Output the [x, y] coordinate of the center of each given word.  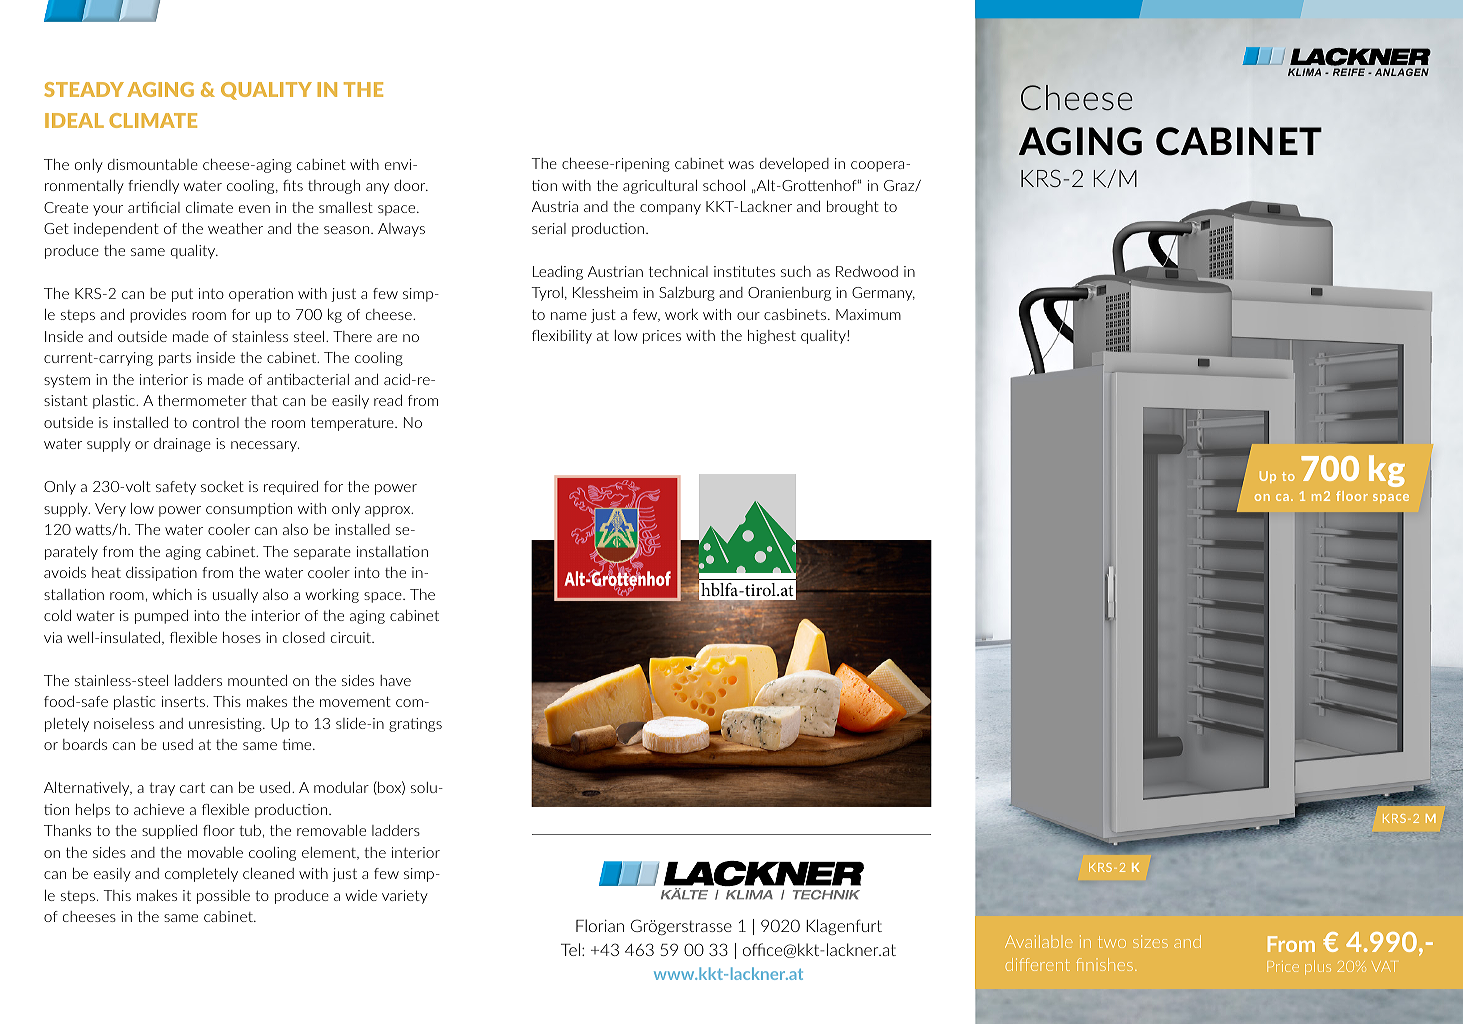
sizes [1150, 941]
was [741, 165]
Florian [600, 925]
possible [223, 897]
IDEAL [74, 120]
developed [794, 165]
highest [772, 337]
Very [110, 510]
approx [389, 511]
